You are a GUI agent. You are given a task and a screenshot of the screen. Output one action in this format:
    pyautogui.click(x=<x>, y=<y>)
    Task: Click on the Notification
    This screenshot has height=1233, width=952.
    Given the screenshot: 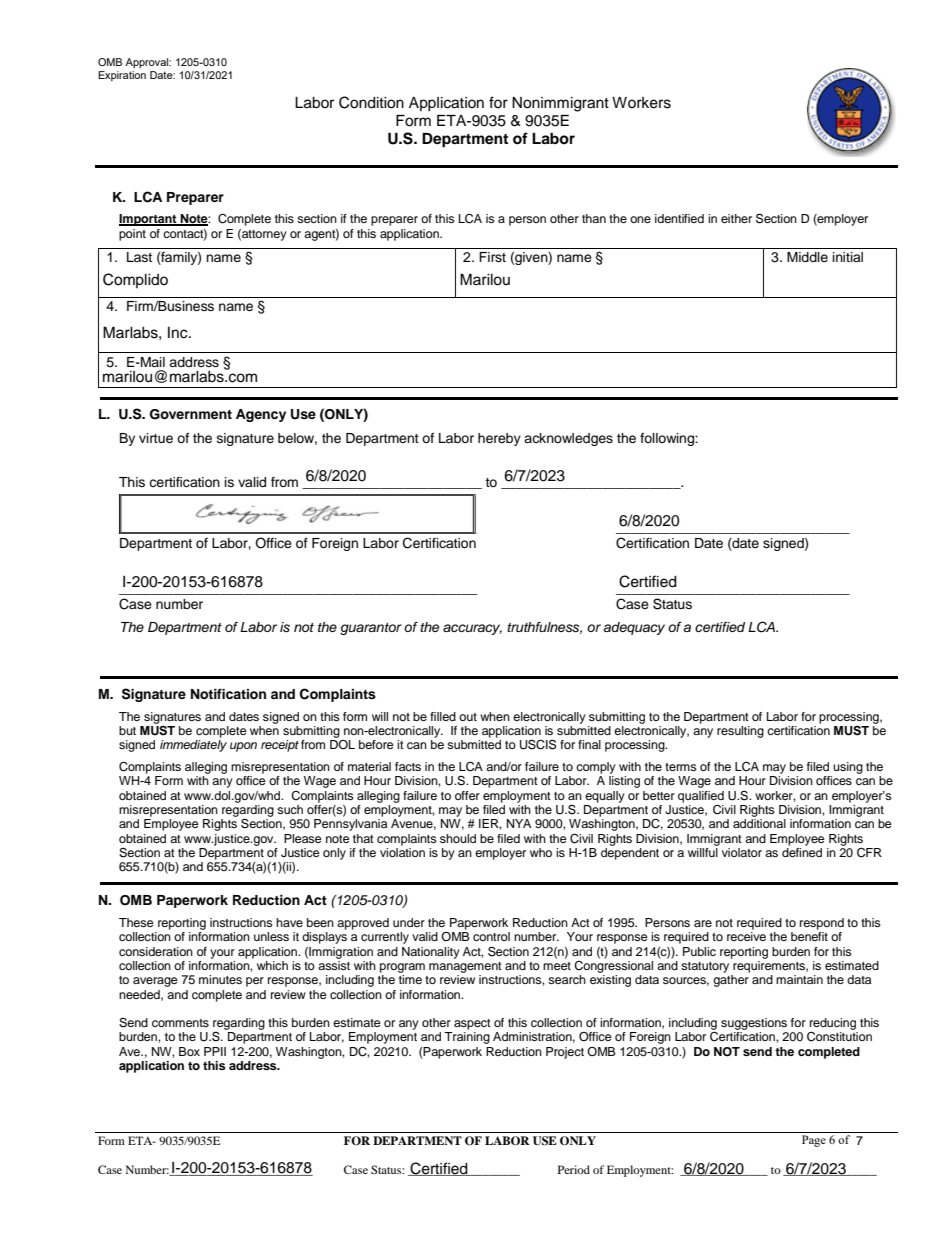 What is the action you would take?
    pyautogui.click(x=228, y=694)
